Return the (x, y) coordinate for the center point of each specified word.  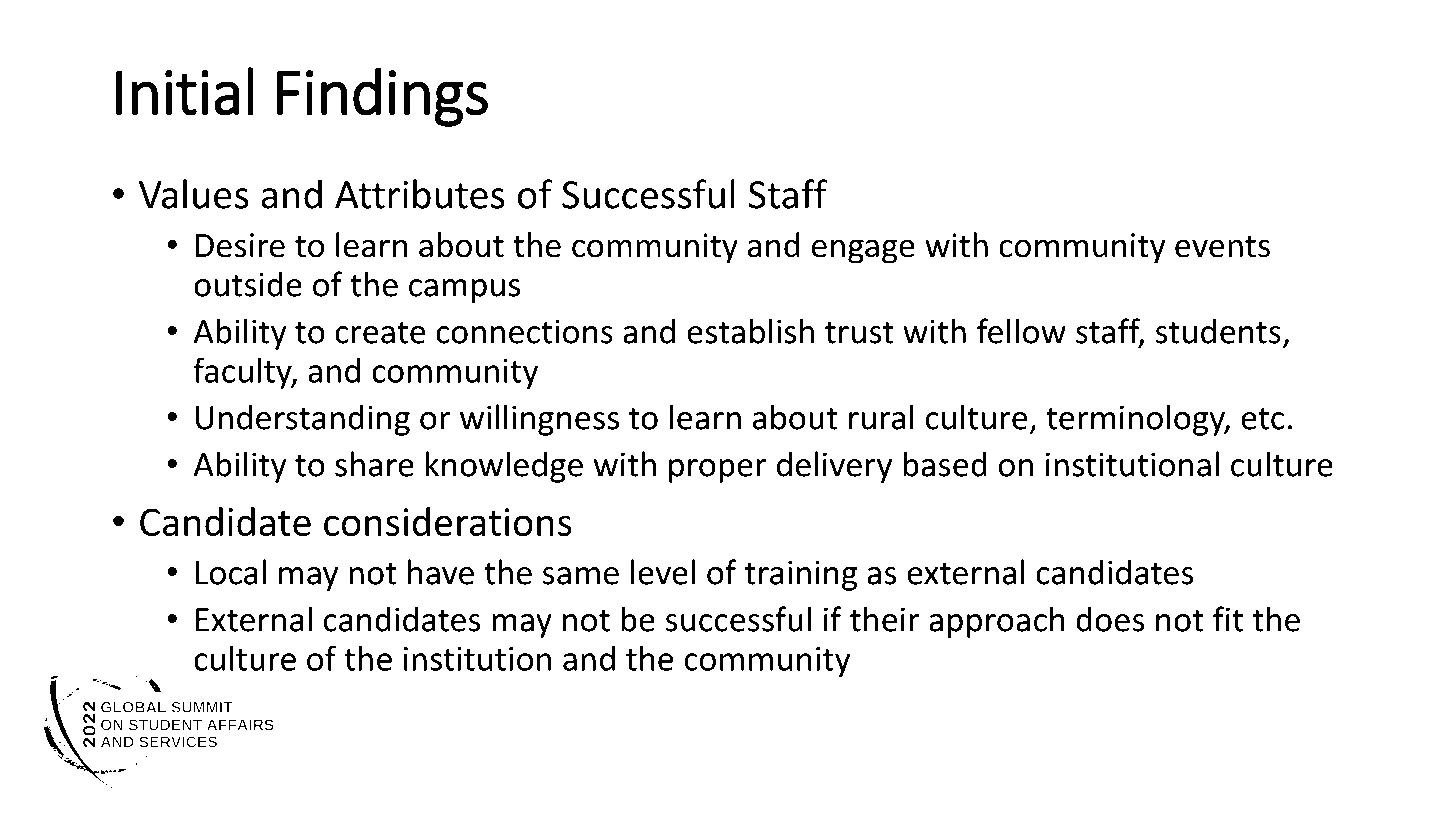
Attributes (420, 194)
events (1222, 246)
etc (1262, 419)
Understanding (303, 420)
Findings (382, 97)
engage (863, 251)
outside (248, 284)
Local (231, 572)
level (663, 572)
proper (718, 471)
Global (676, 781)
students (1218, 331)
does (1110, 619)
